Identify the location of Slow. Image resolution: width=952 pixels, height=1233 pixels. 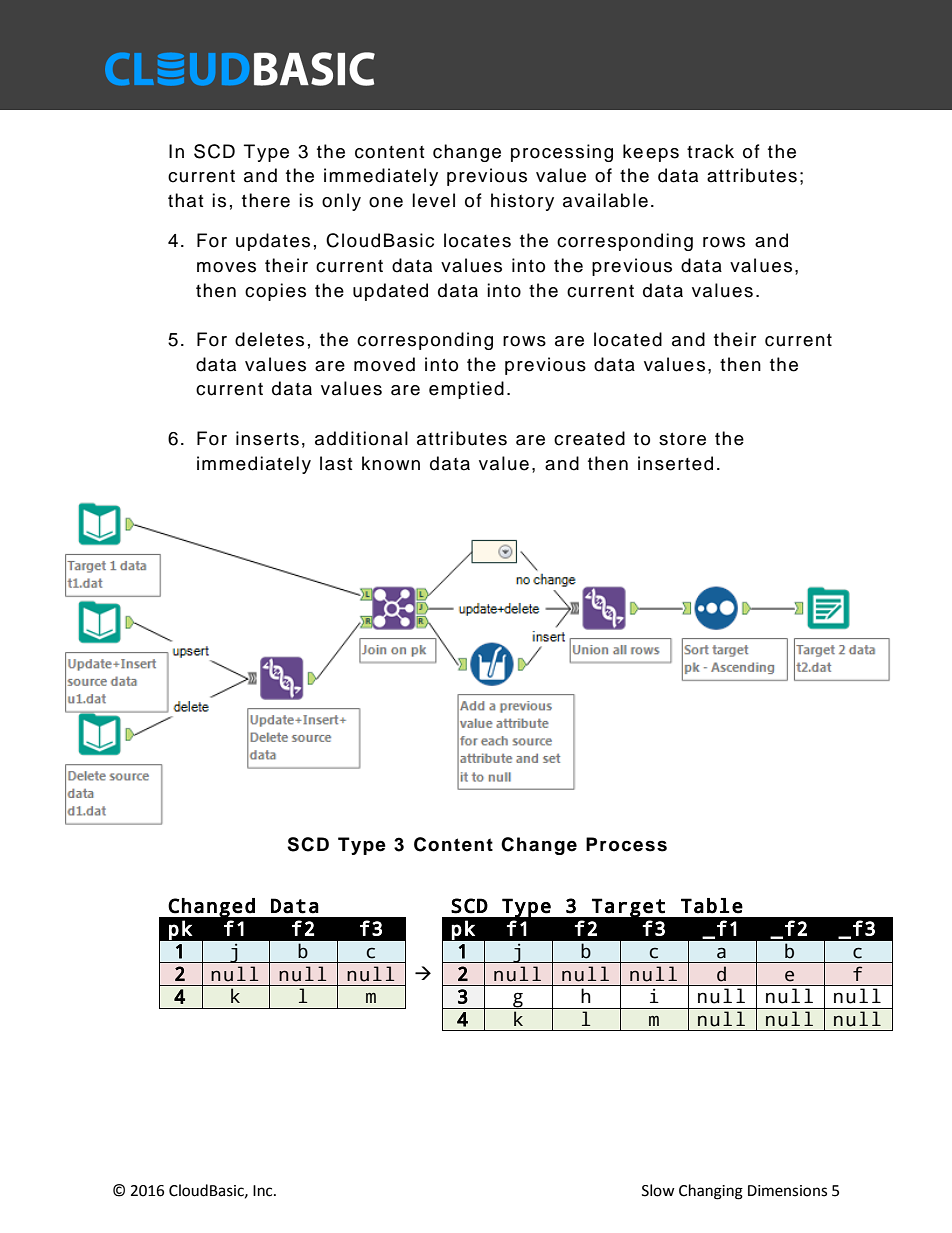
(658, 1190).
